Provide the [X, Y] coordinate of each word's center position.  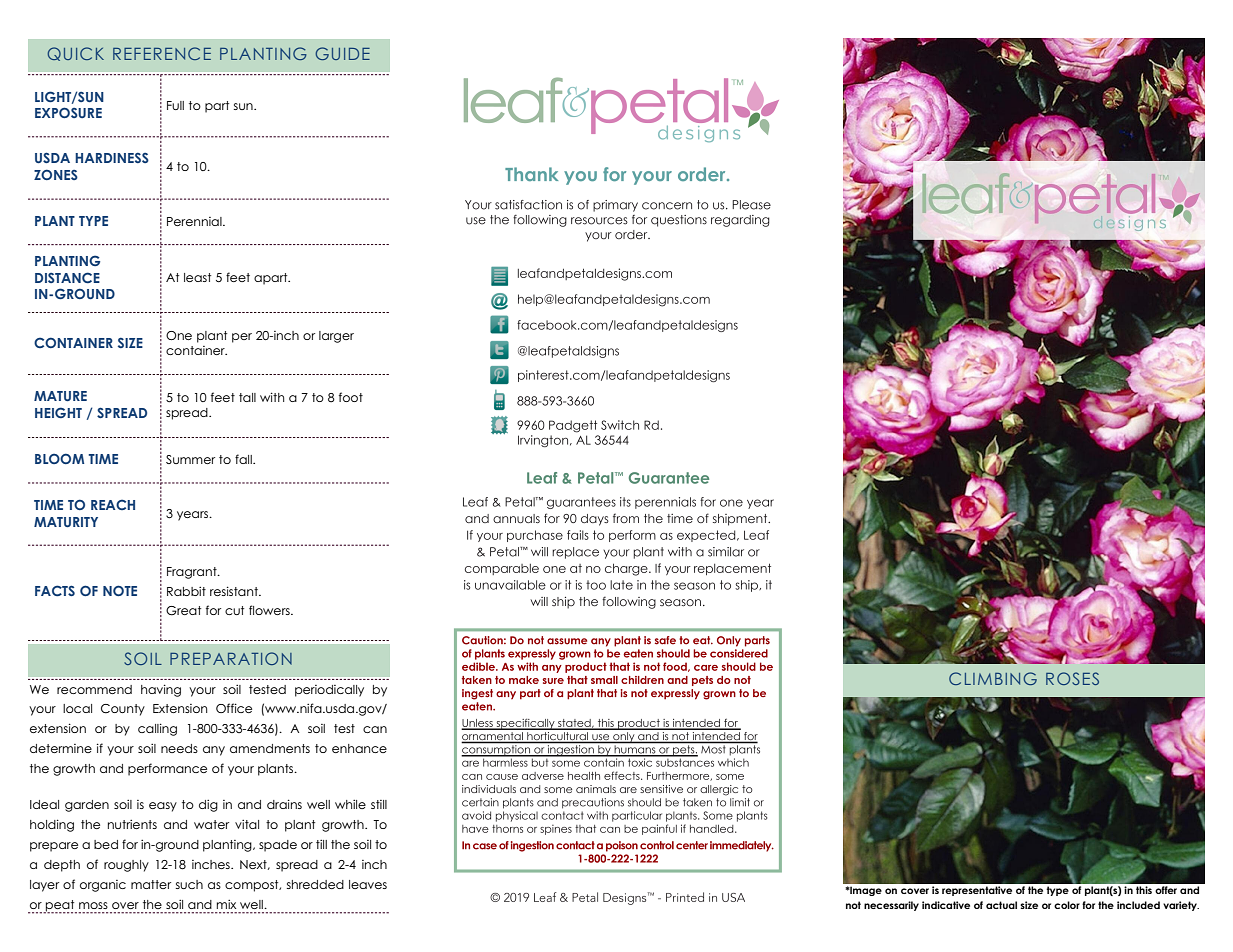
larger [336, 337]
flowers [270, 610]
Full [175, 105]
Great [183, 611]
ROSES [1072, 678]
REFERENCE [162, 53]
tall [247, 397]
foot [351, 397]
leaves [368, 884]
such [189, 884]
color [1067, 905]
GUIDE [342, 53]
